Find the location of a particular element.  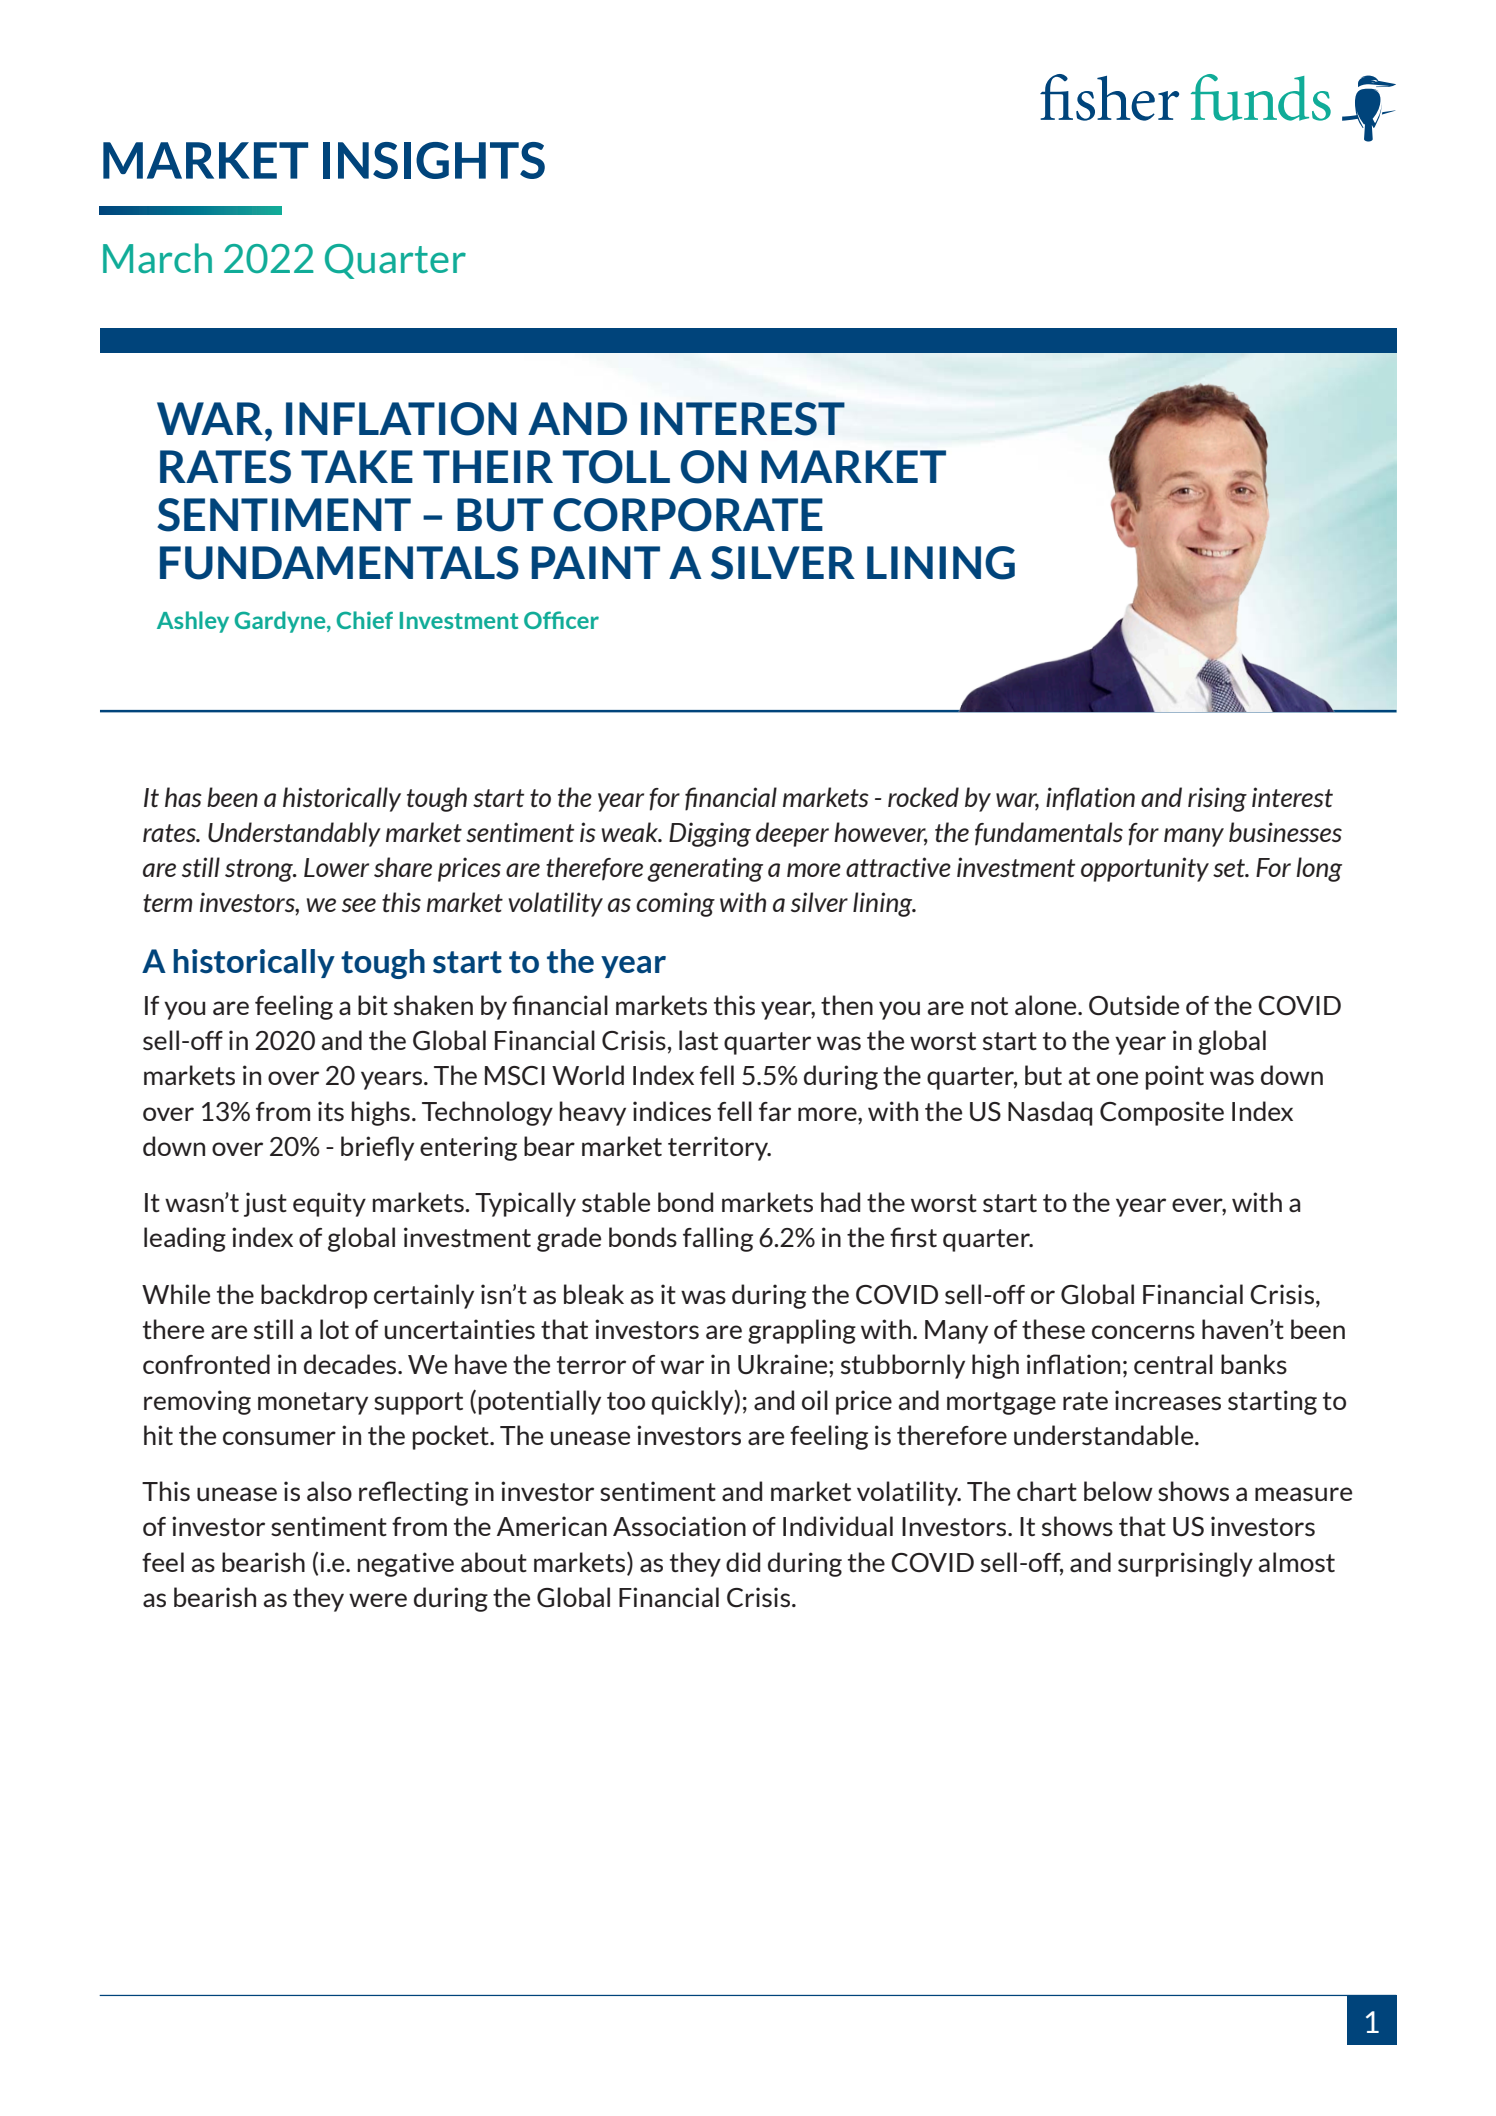

INSIGHTS is located at coordinates (434, 160).
